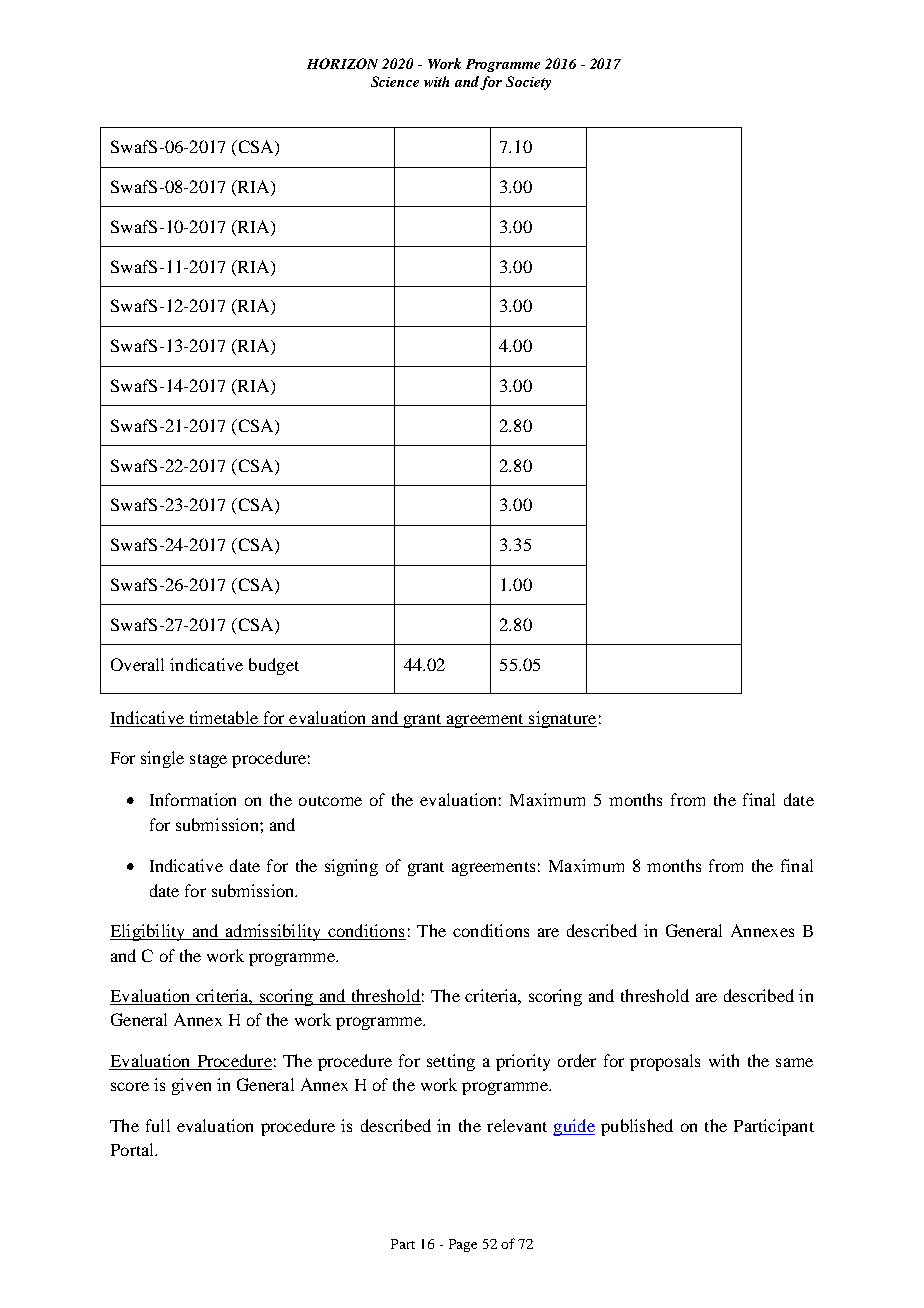 The image size is (924, 1308). What do you see at coordinates (463, 1245) in the image?
I see `Page` at bounding box center [463, 1245].
